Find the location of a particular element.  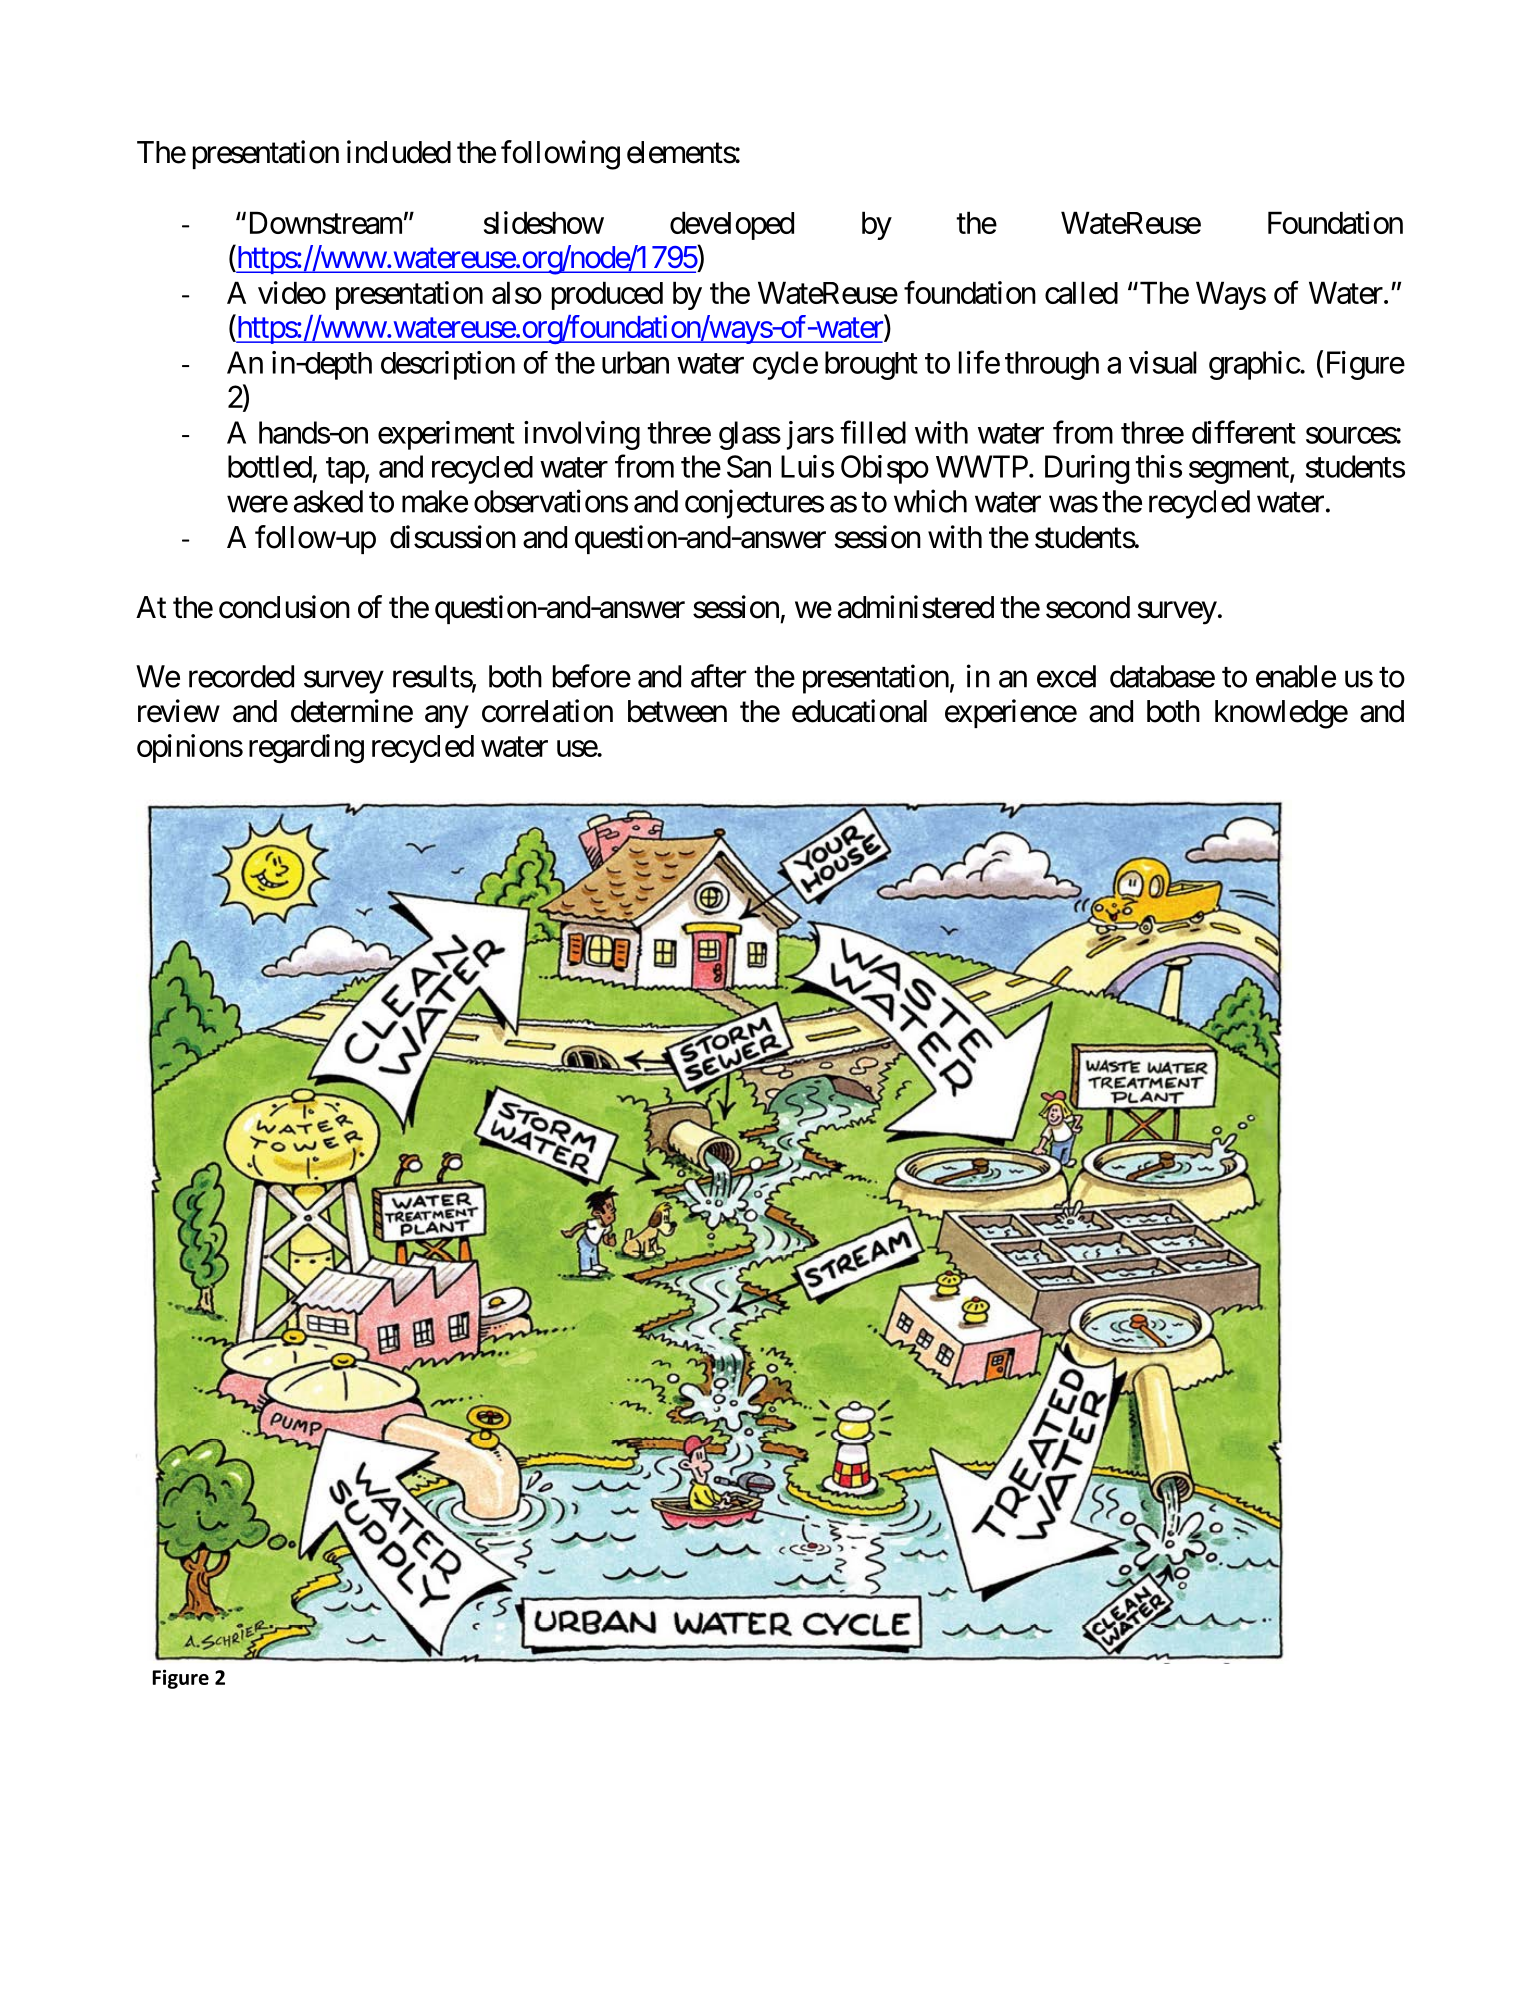

recorded is located at coordinates (241, 676).
